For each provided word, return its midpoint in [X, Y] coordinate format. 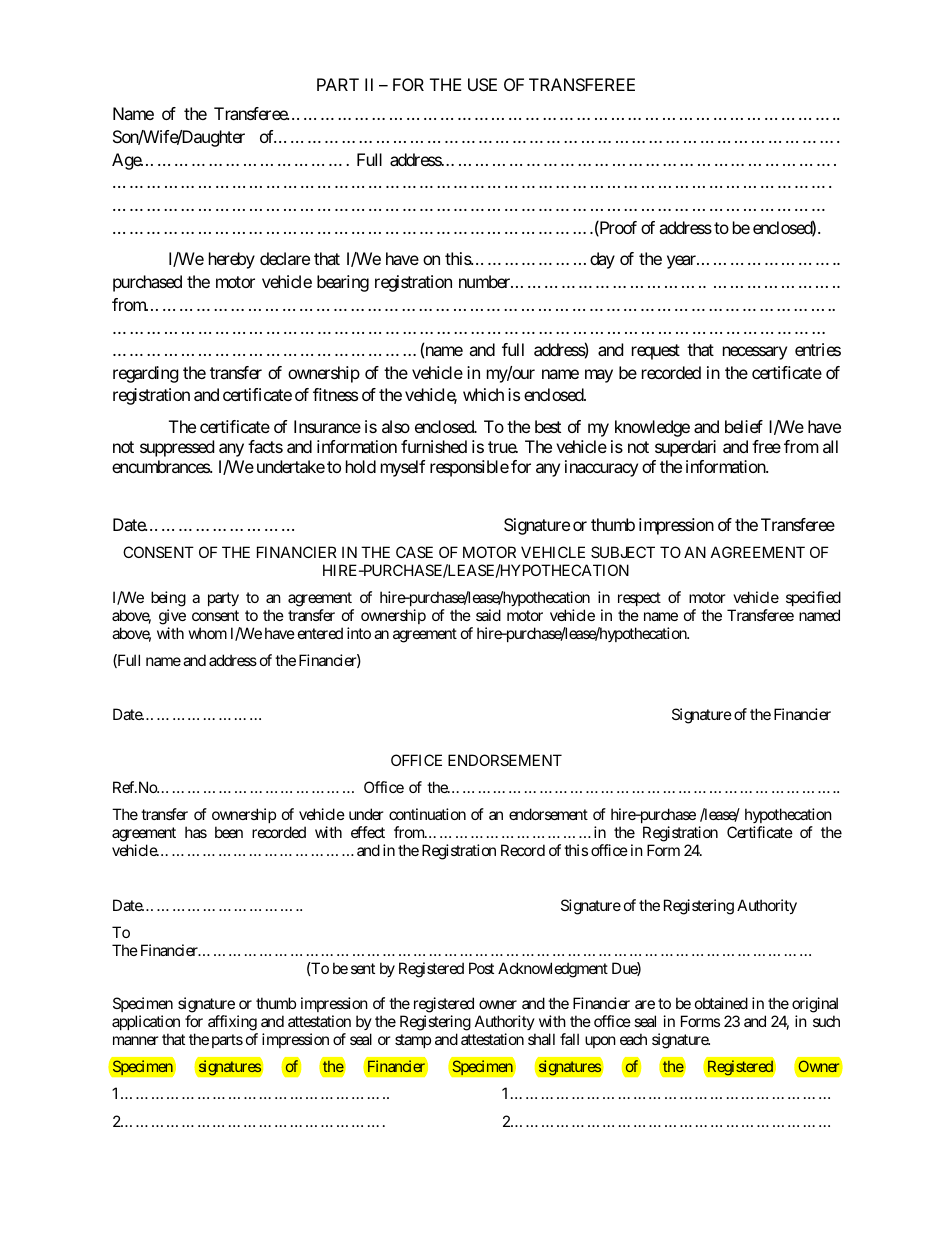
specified [813, 600]
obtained [721, 1003]
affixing [232, 1023]
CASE [414, 552]
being [168, 600]
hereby [232, 260]
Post [481, 968]
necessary [755, 353]
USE [482, 84]
